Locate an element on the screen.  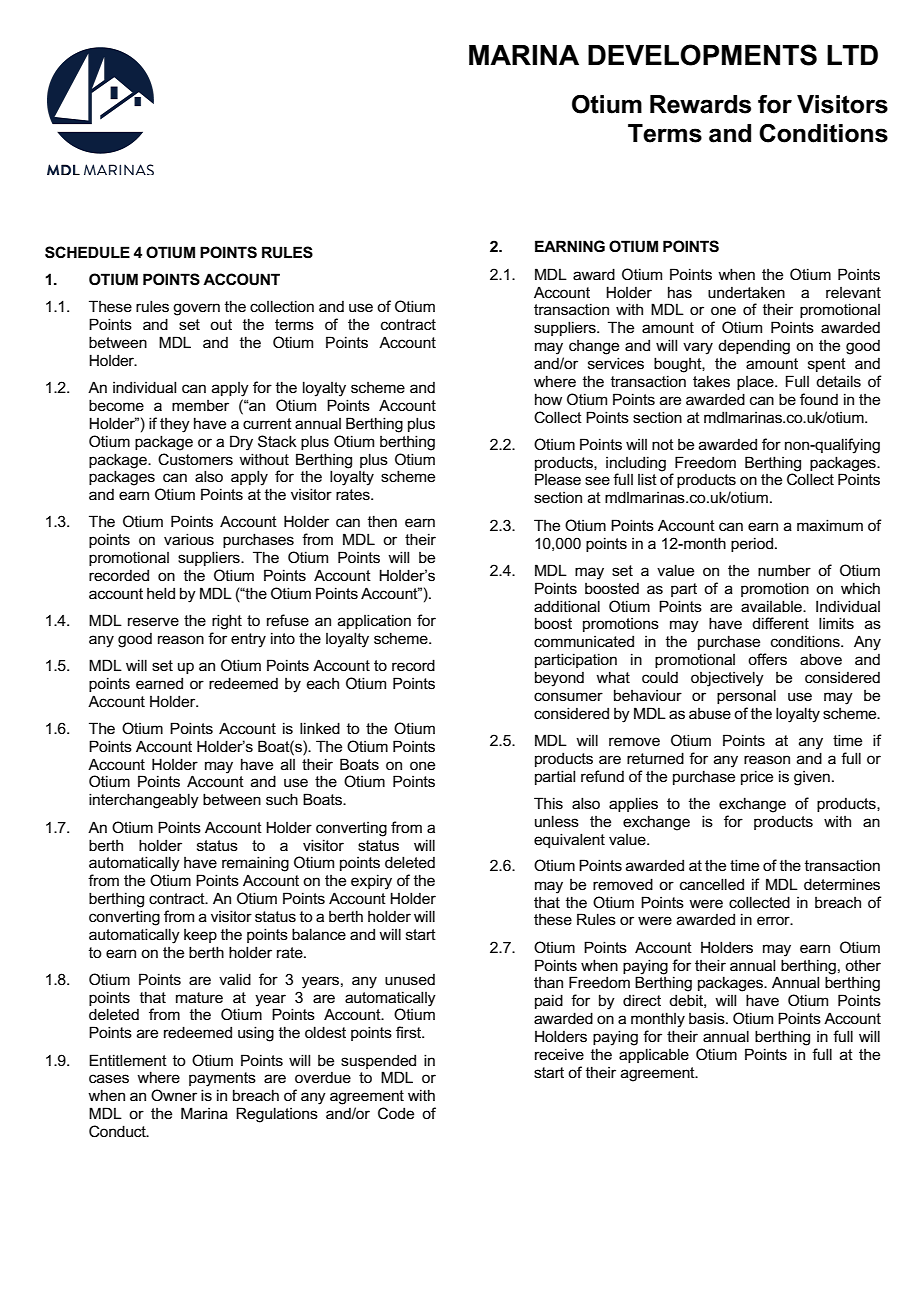
additional is located at coordinates (567, 606).
